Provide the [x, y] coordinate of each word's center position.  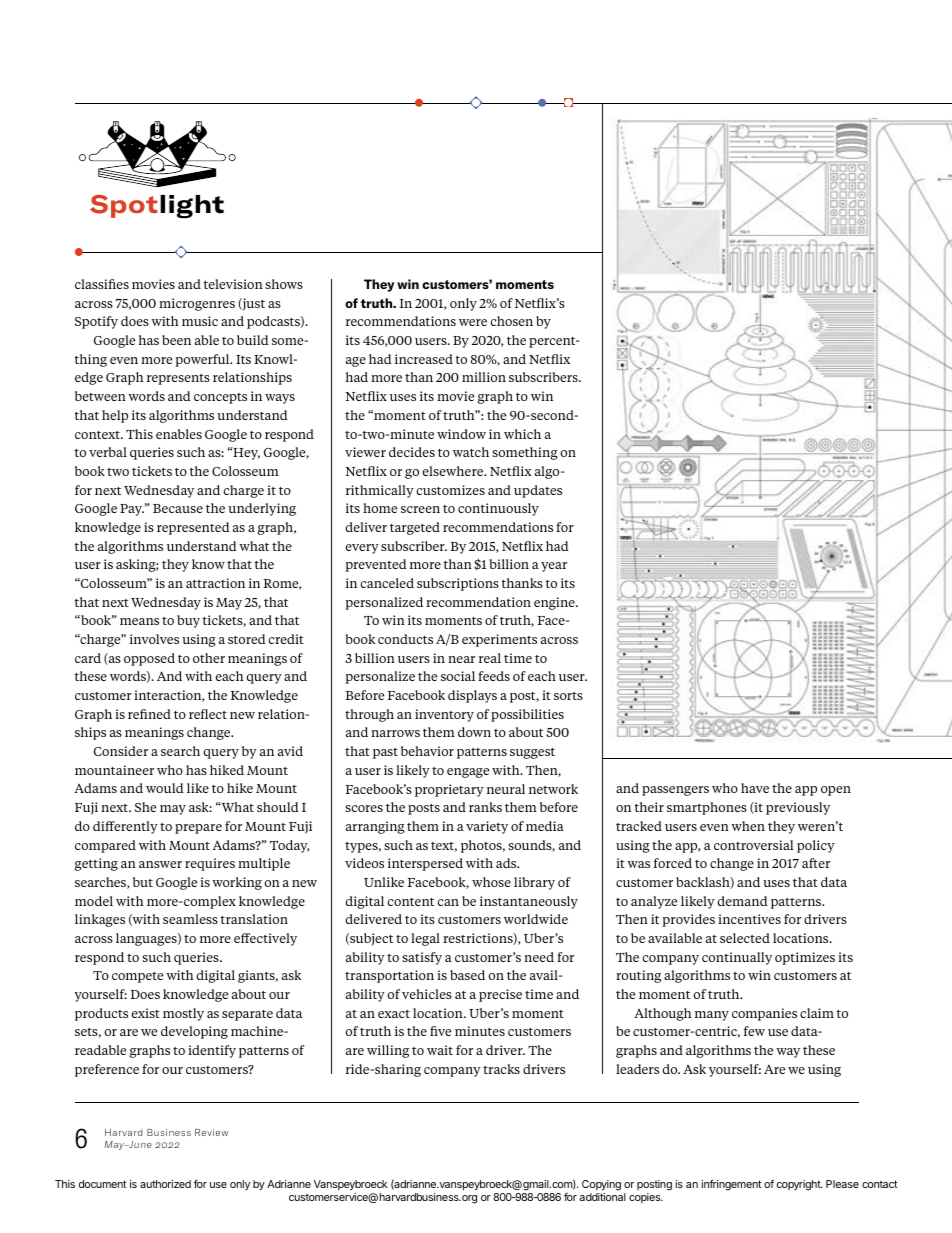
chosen [512, 321]
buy [188, 621]
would [165, 788]
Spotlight [157, 207]
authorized [165, 1184]
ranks [485, 807]
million [484, 377]
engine [555, 603]
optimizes [805, 958]
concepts [220, 398]
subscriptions [458, 584]
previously [798, 808]
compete [137, 977]
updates [538, 491]
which [522, 434]
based [467, 975]
